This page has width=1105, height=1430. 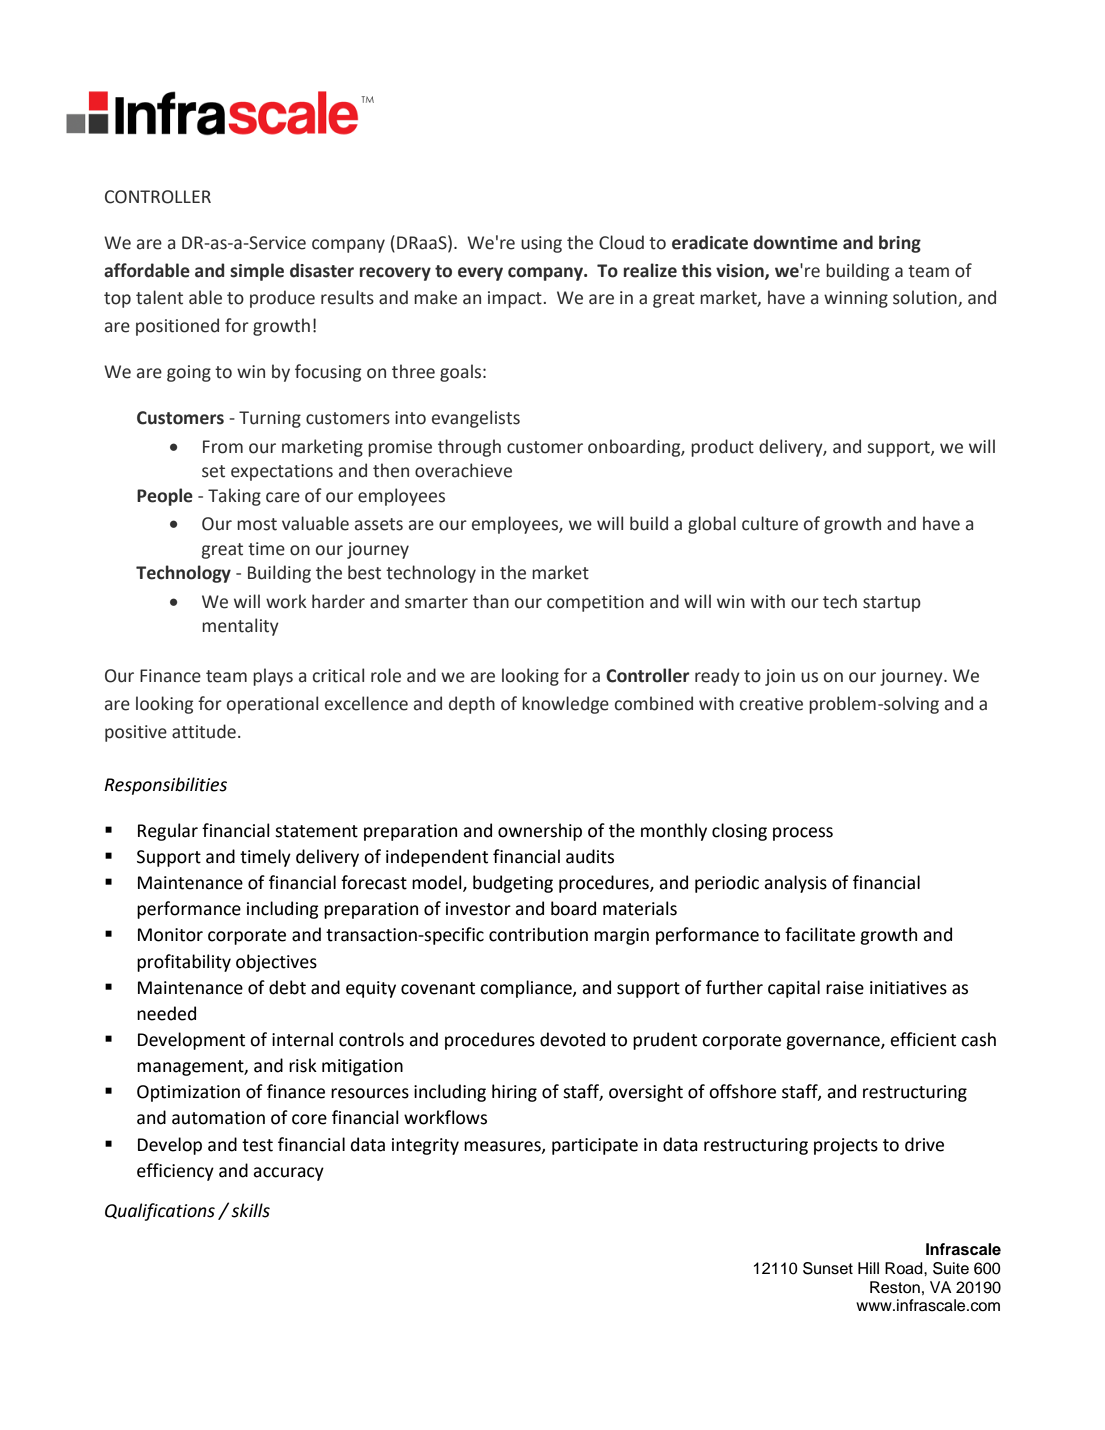 I want to click on winning, so click(x=856, y=299).
